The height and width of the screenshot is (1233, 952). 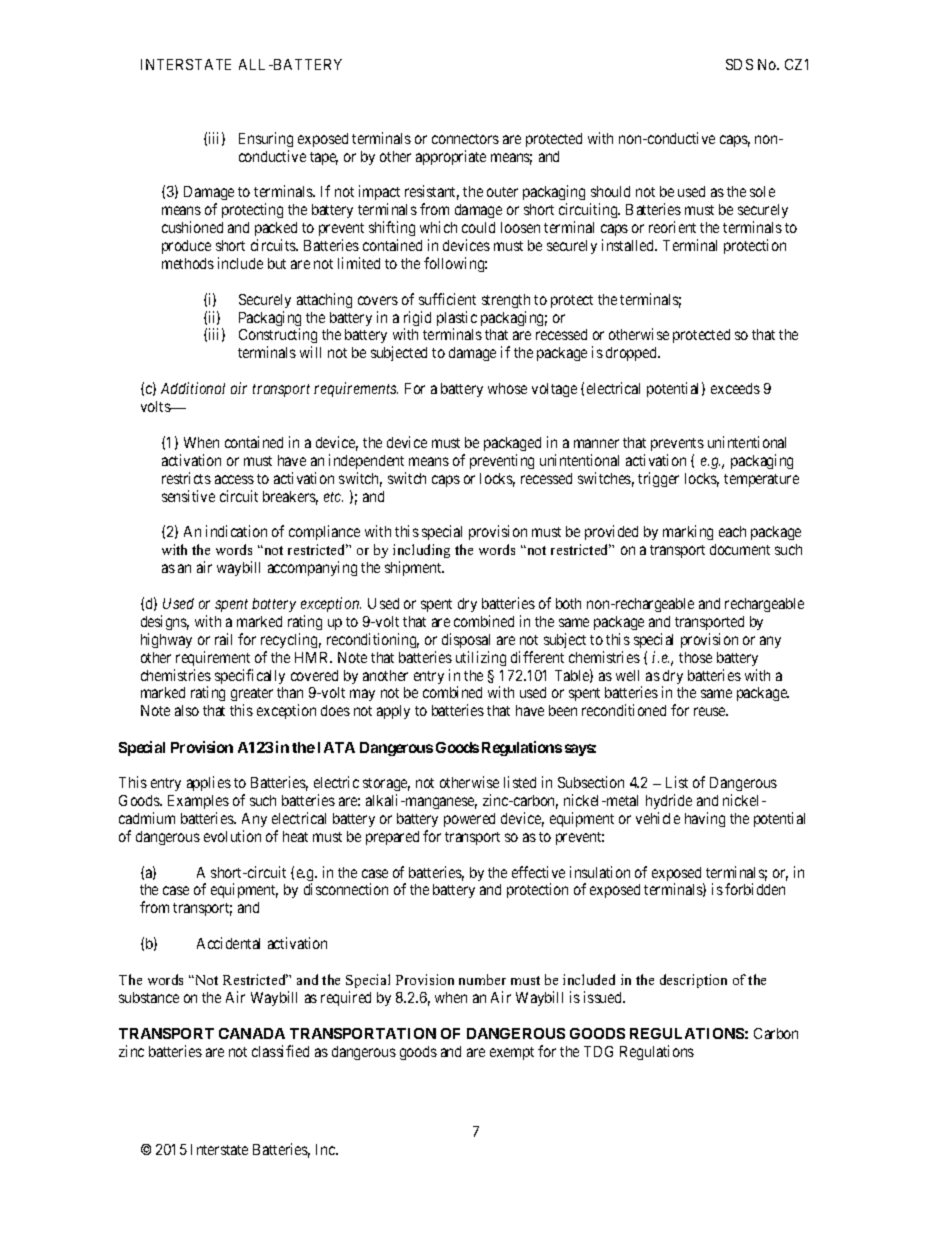 I want to click on exceeds, so click(x=735, y=388).
